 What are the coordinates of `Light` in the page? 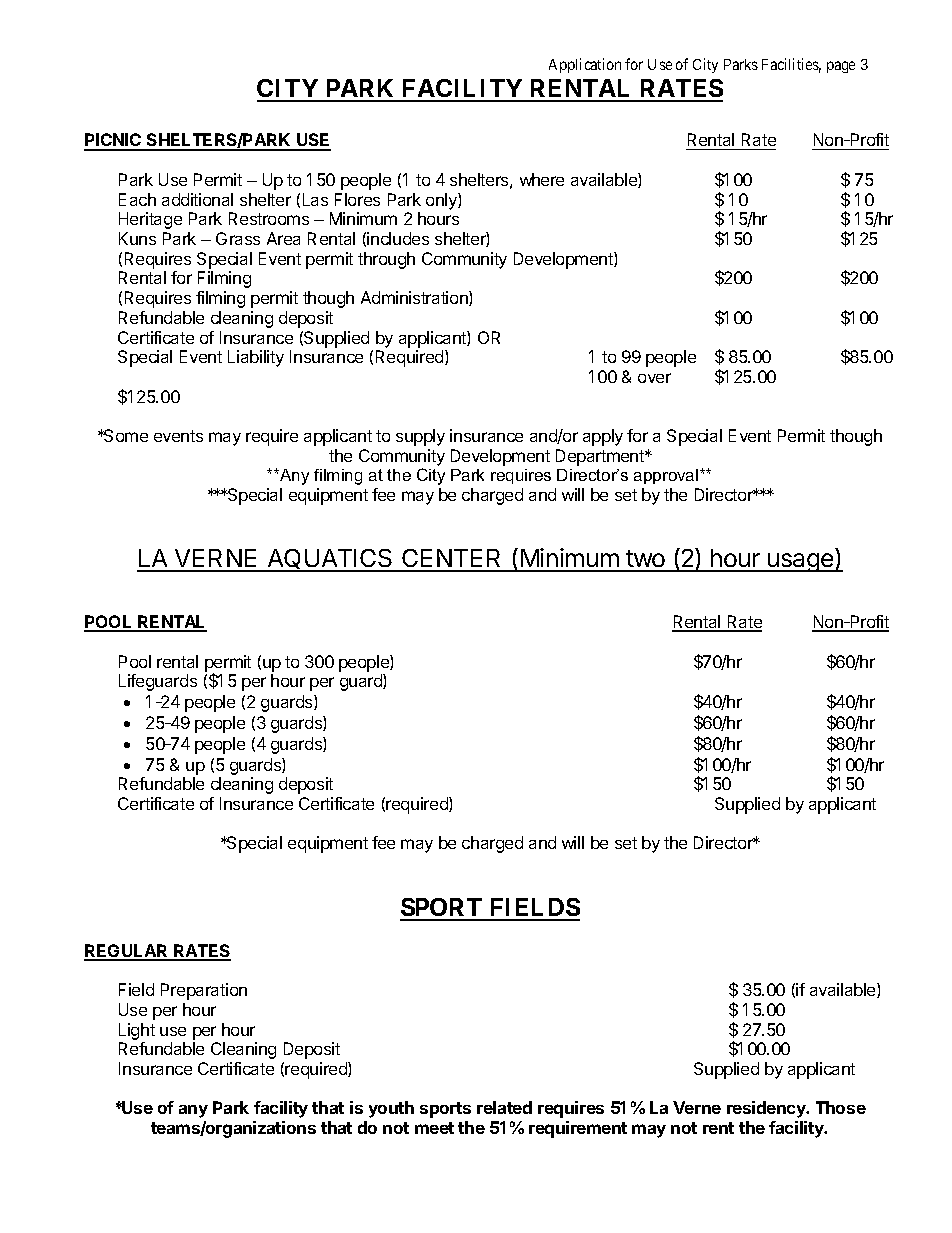 It's located at (137, 1031).
